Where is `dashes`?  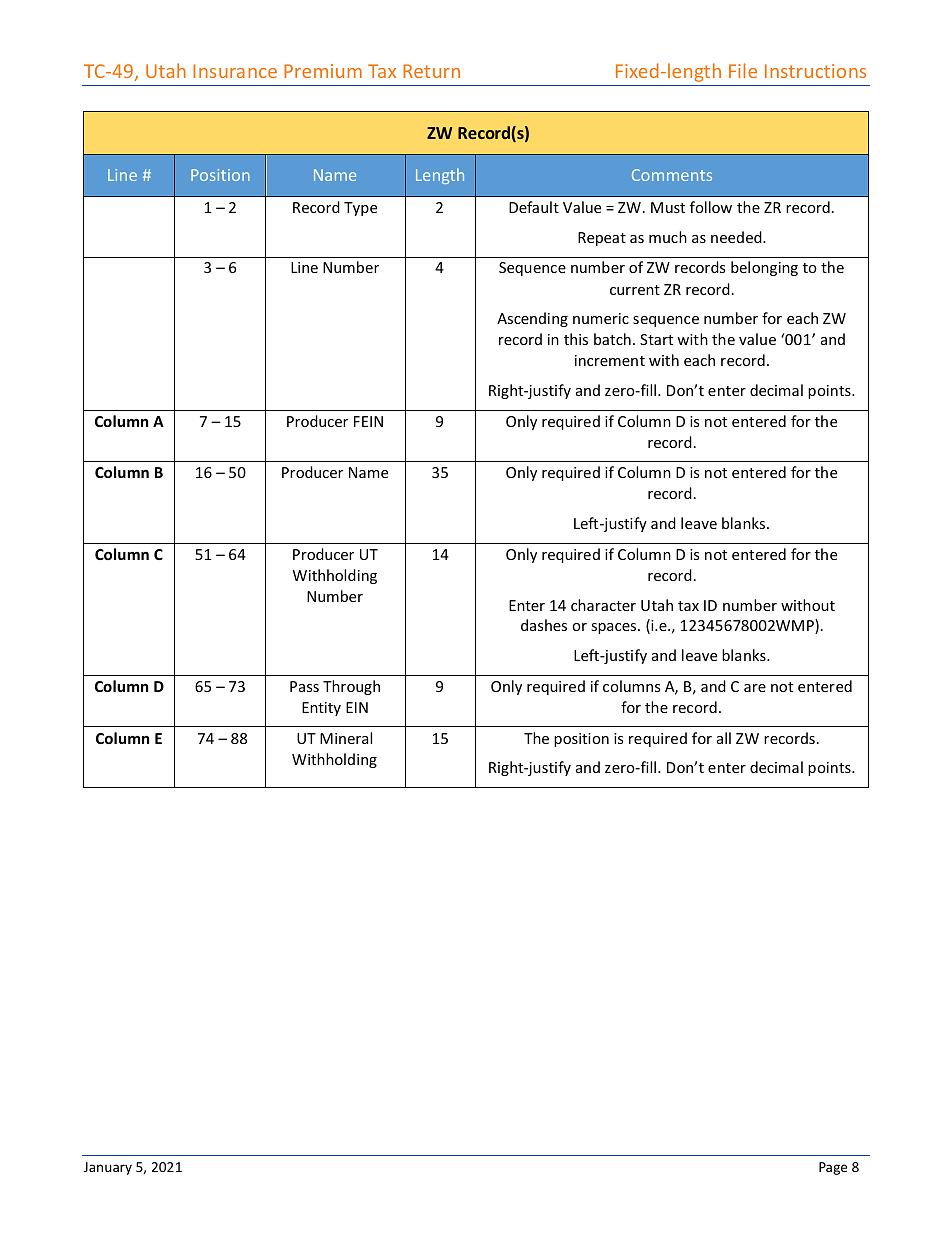 dashes is located at coordinates (544, 625).
